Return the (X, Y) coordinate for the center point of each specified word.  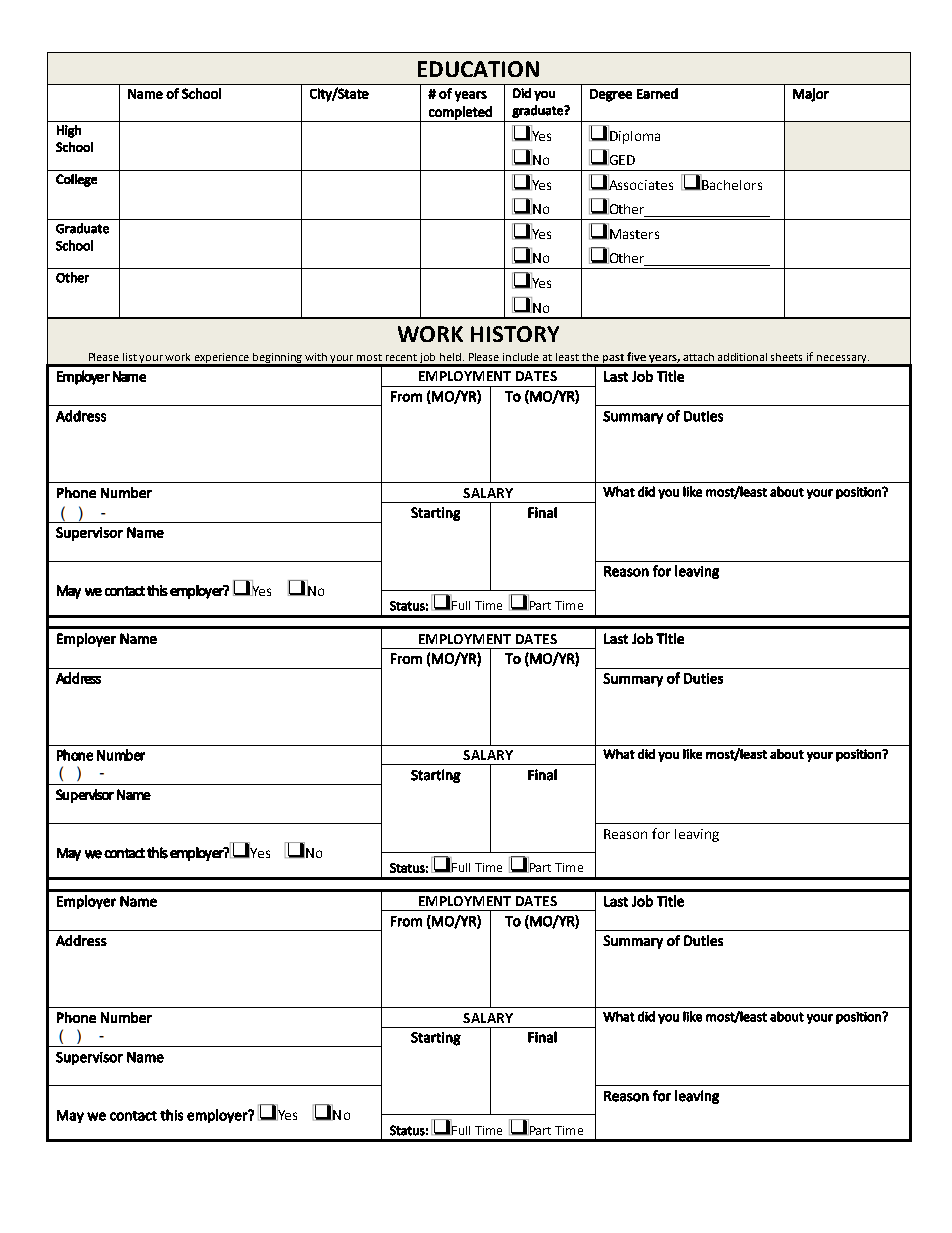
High (69, 131)
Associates (640, 183)
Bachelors (731, 183)
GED (621, 159)
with (316, 357)
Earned (657, 93)
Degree (611, 95)
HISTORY (515, 334)
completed (460, 114)
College (76, 180)
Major (811, 95)
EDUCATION (478, 69)
